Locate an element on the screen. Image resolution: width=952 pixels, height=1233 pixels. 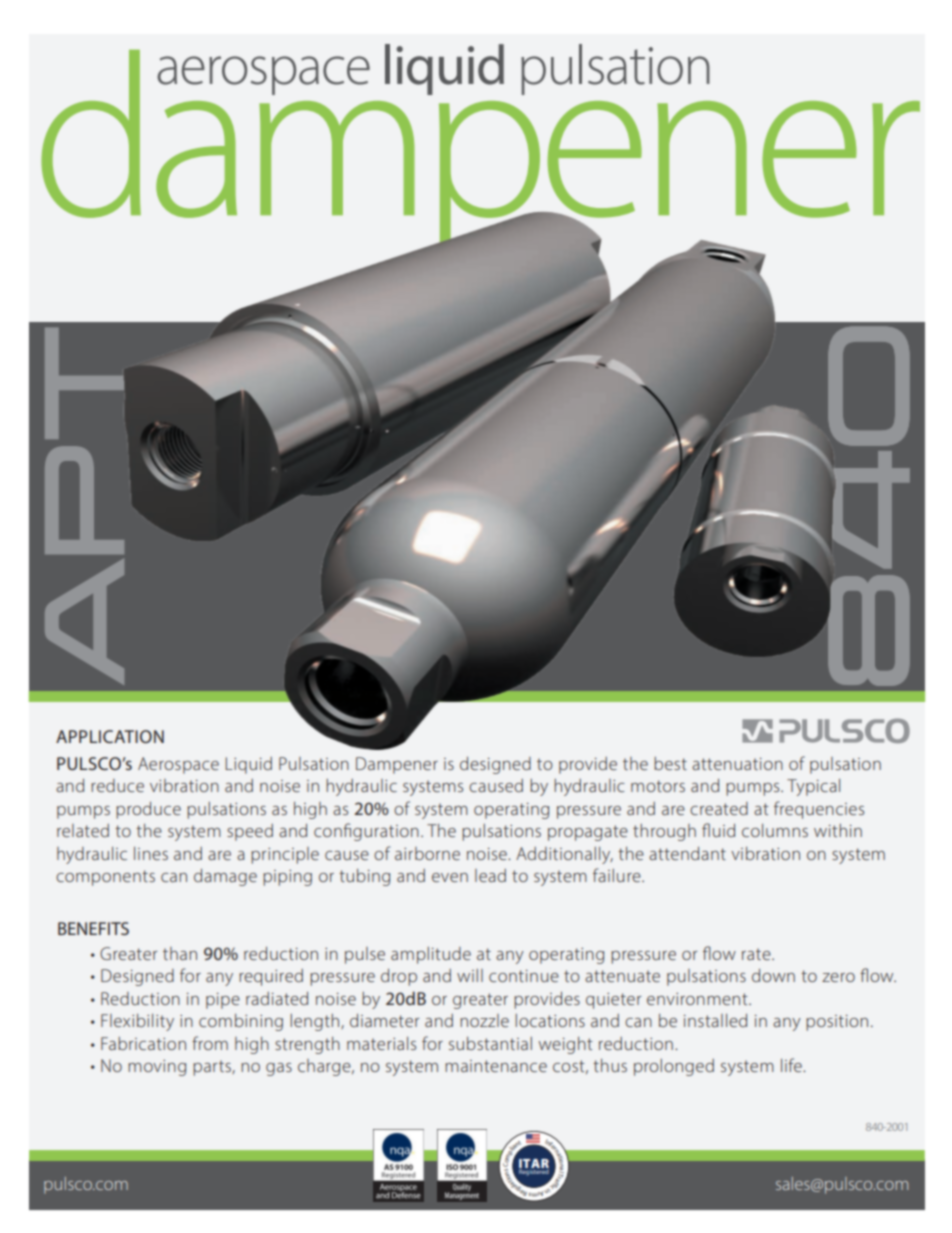
even is located at coordinates (450, 877).
